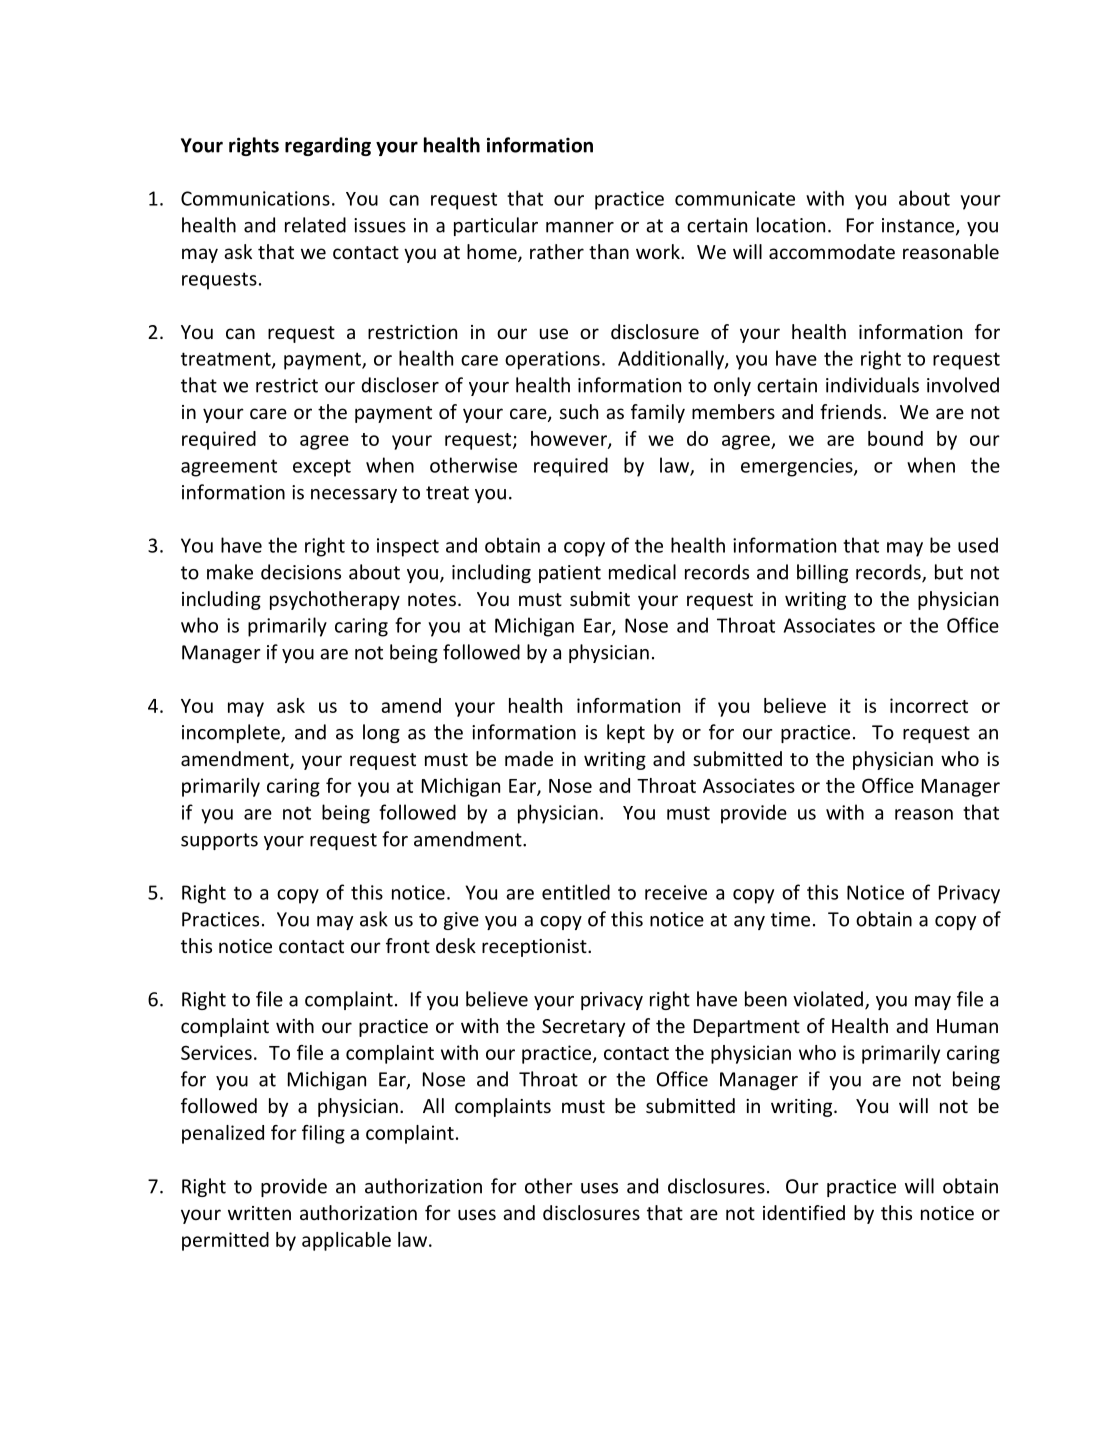 The image size is (1115, 1443). I want to click on manner, so click(580, 227).
